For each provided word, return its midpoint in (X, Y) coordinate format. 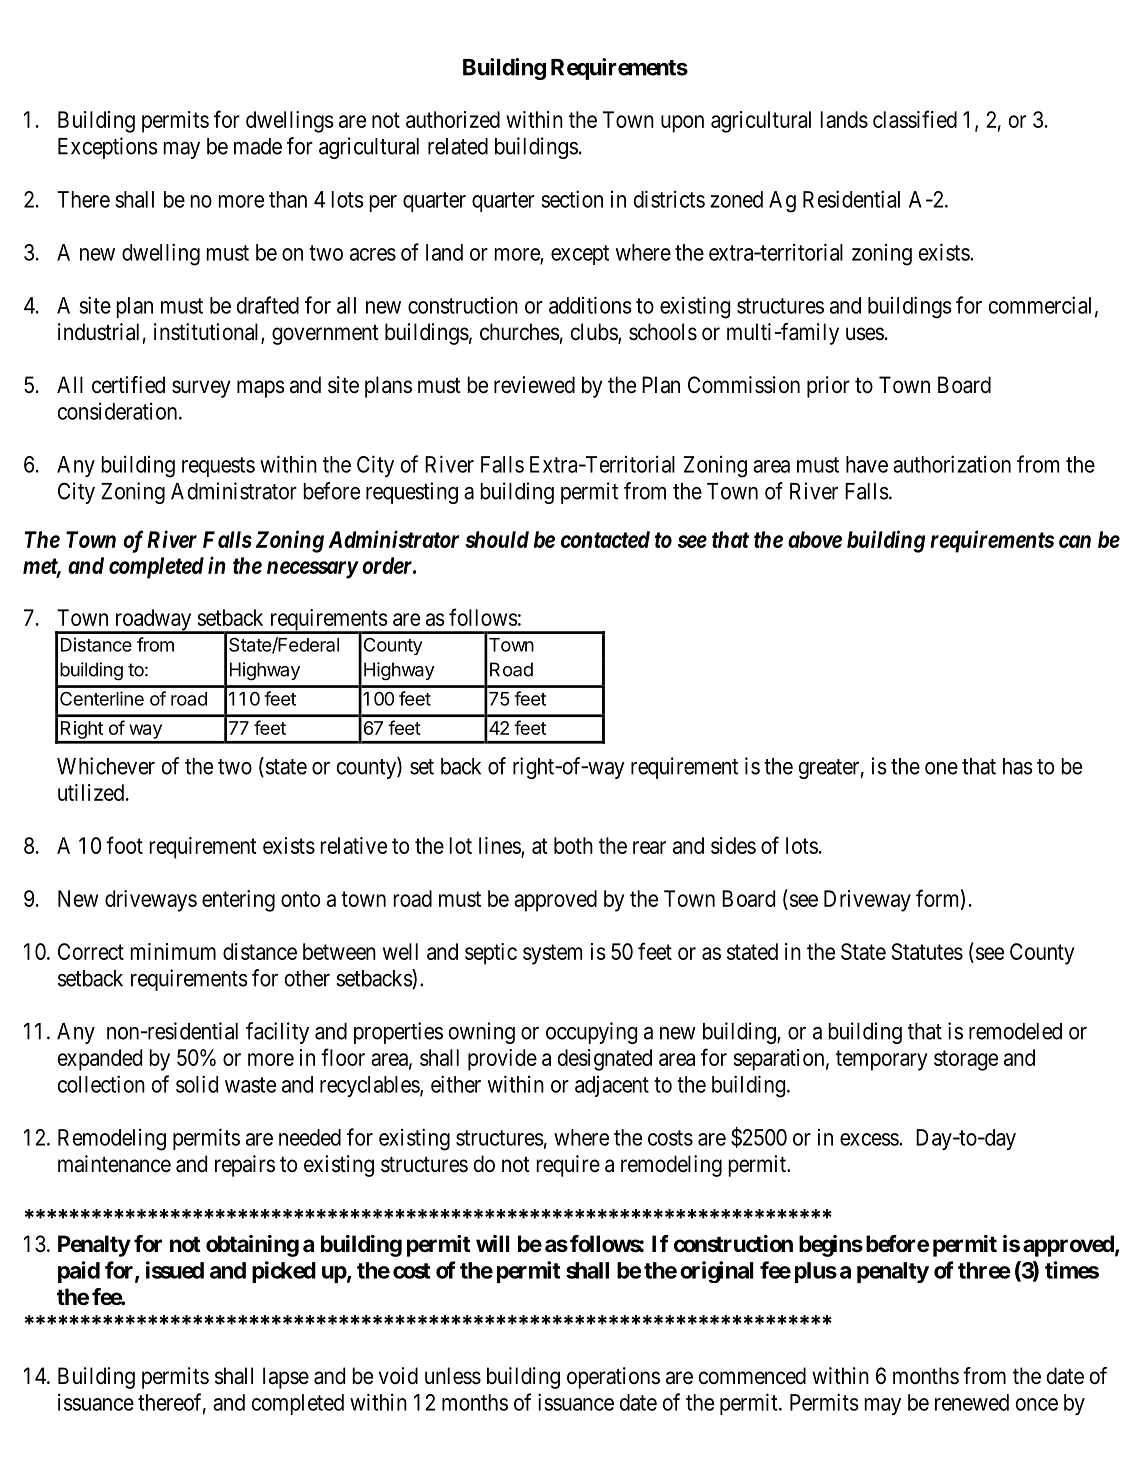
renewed (972, 1402)
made (258, 146)
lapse (286, 1378)
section (572, 199)
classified (915, 119)
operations (613, 1378)
